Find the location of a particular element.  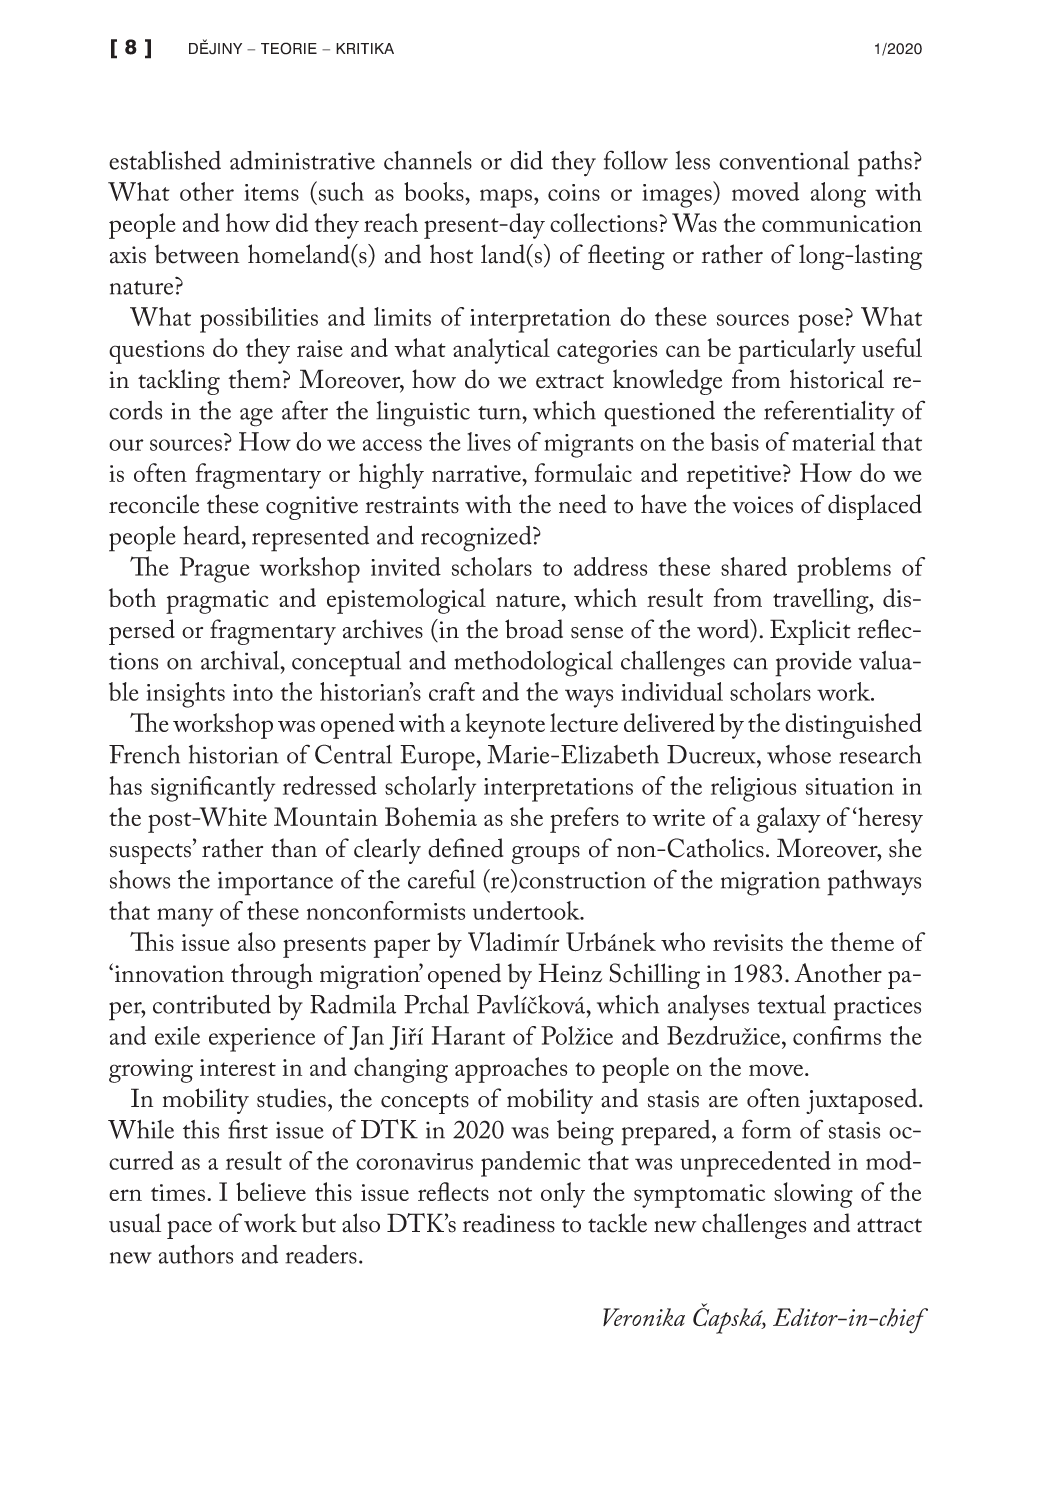

conventional is located at coordinates (784, 160).
